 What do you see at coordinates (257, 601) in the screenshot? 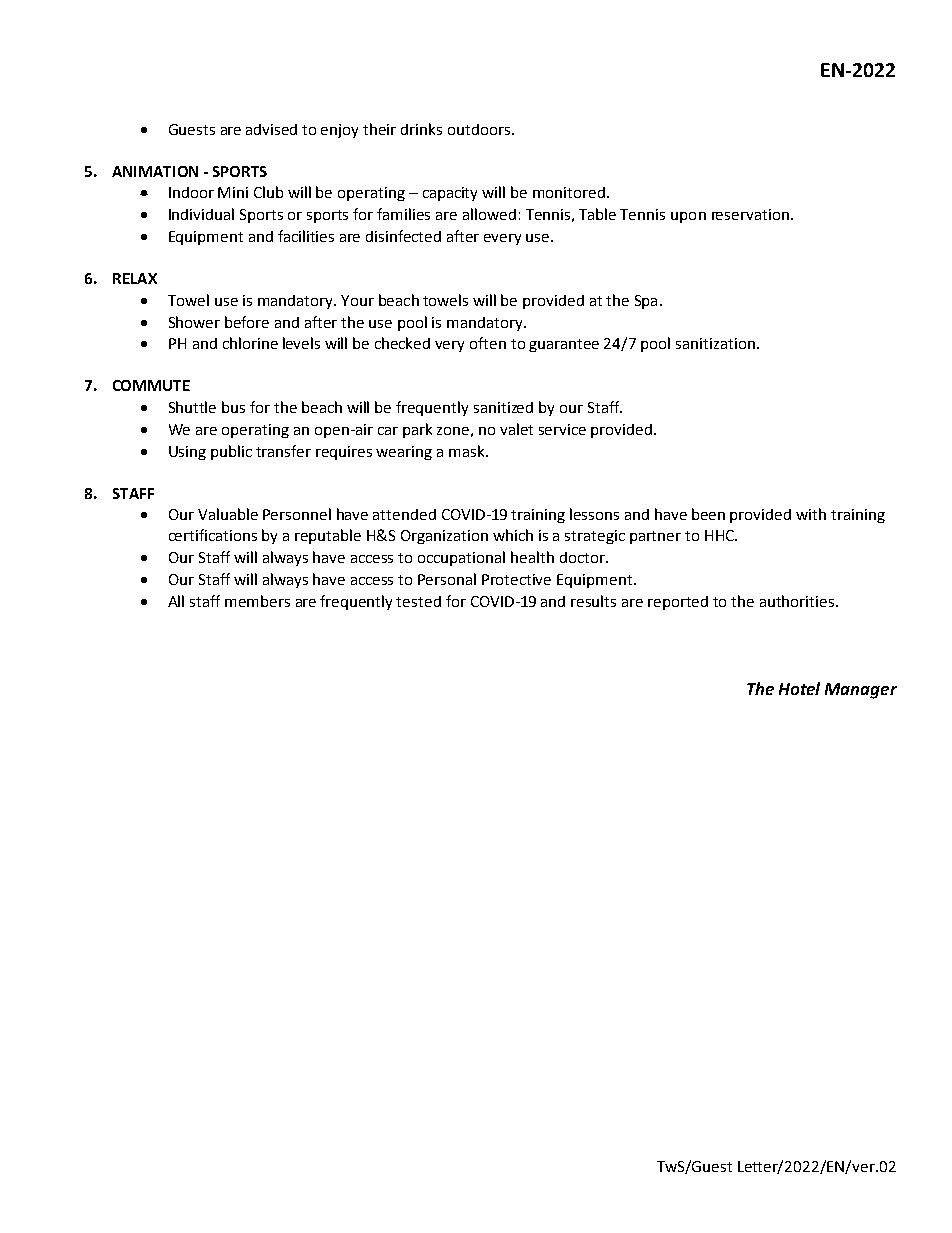
I see `members` at bounding box center [257, 601].
